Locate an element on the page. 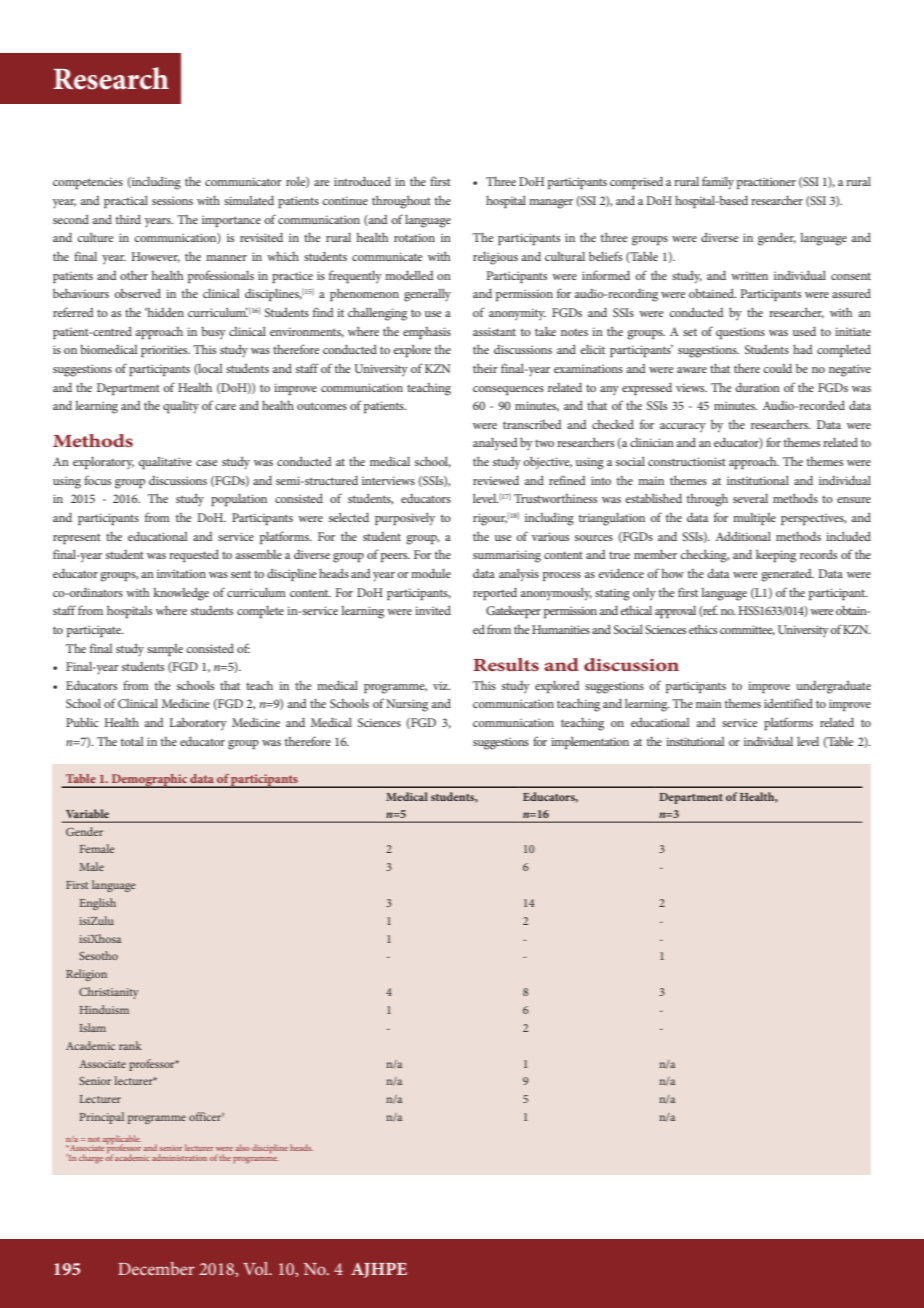 This document has height=1308, width=924. qualitative is located at coordinates (165, 463).
